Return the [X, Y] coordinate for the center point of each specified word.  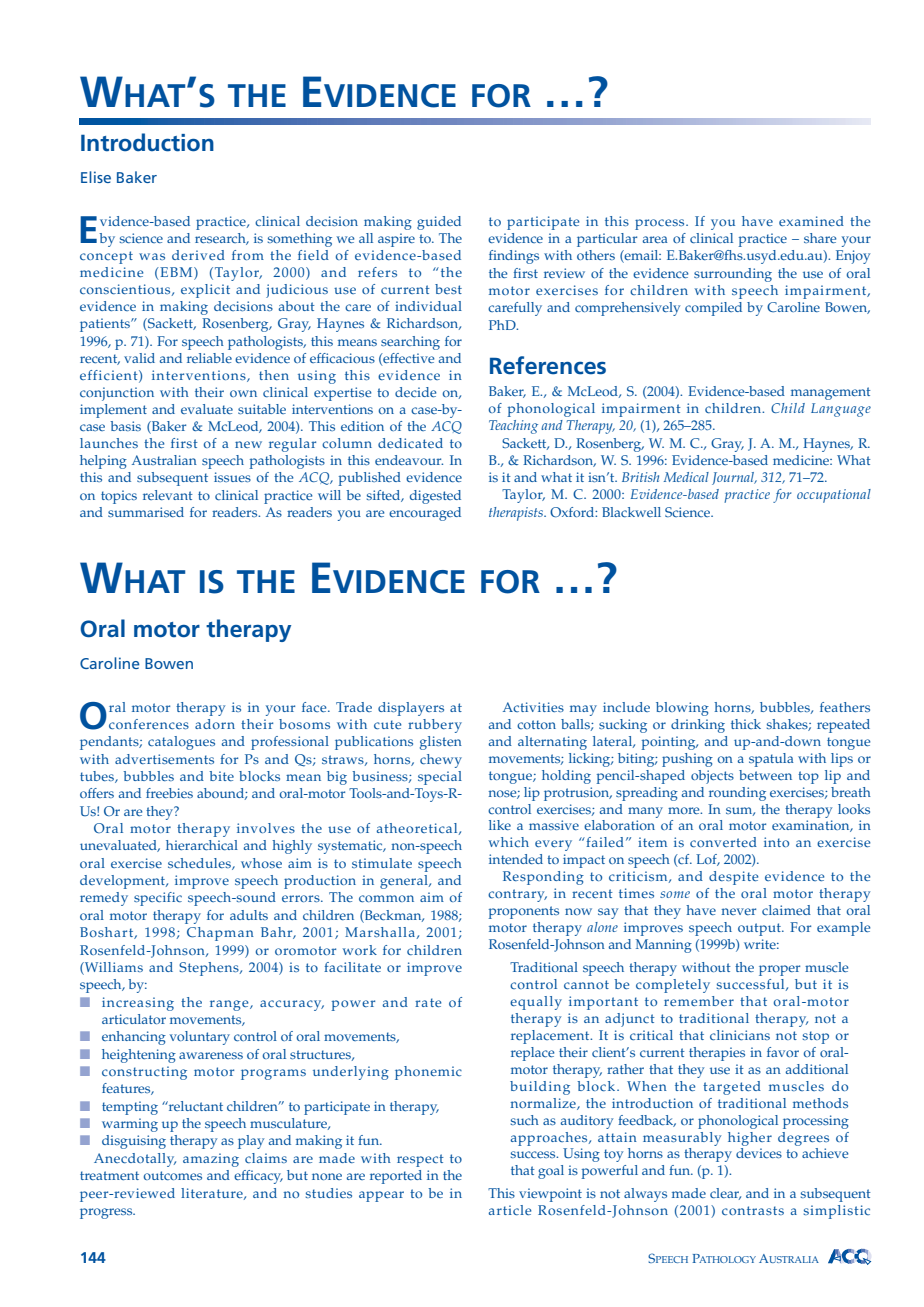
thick [746, 724]
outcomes [173, 1175]
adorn [215, 724]
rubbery [435, 726]
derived [198, 255]
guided [439, 223]
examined [811, 221]
